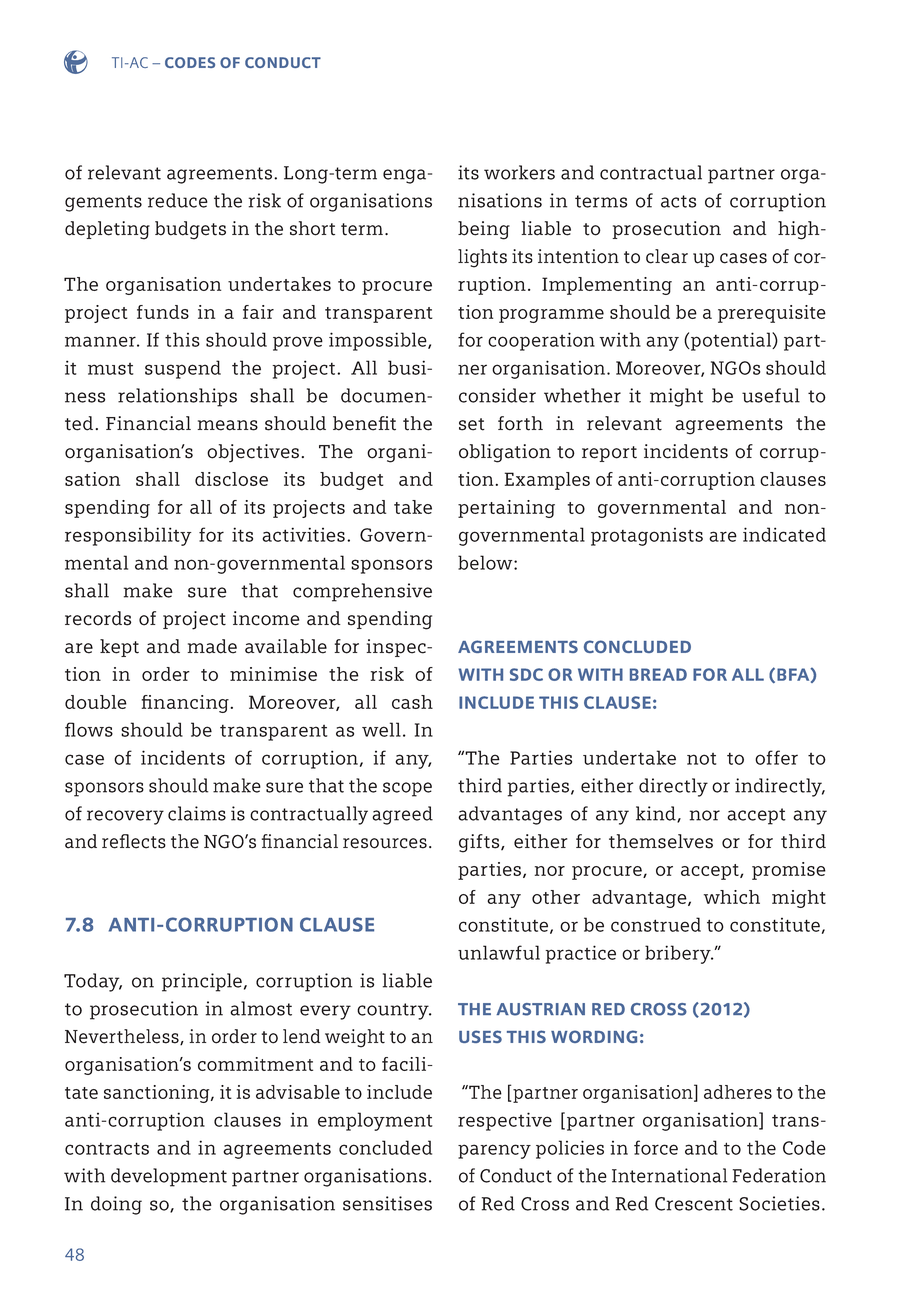 Image resolution: width=924 pixels, height=1311 pixels. Describe the element at coordinates (169, 1177) in the screenshot. I see `development` at that location.
